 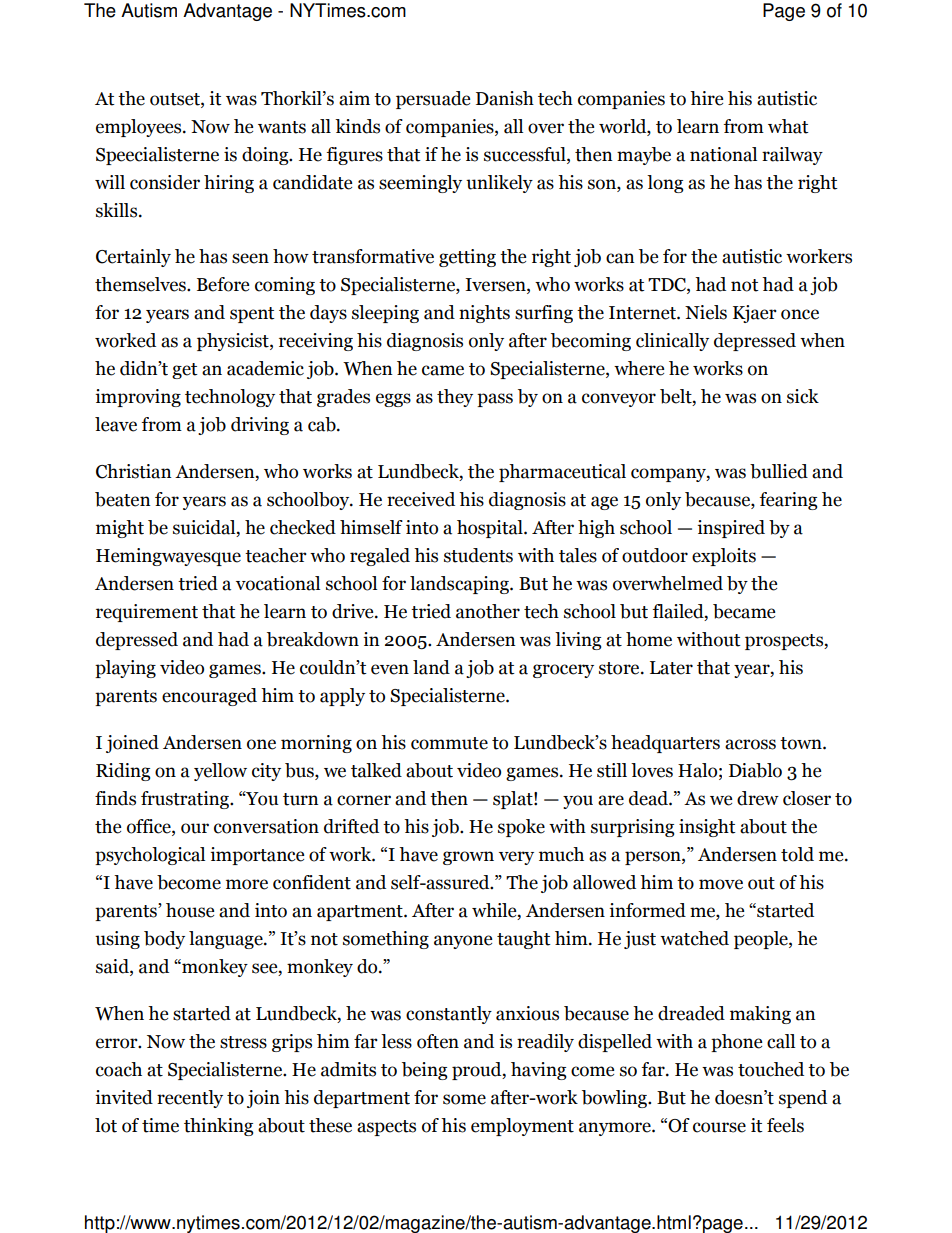 I want to click on they, so click(x=455, y=398).
